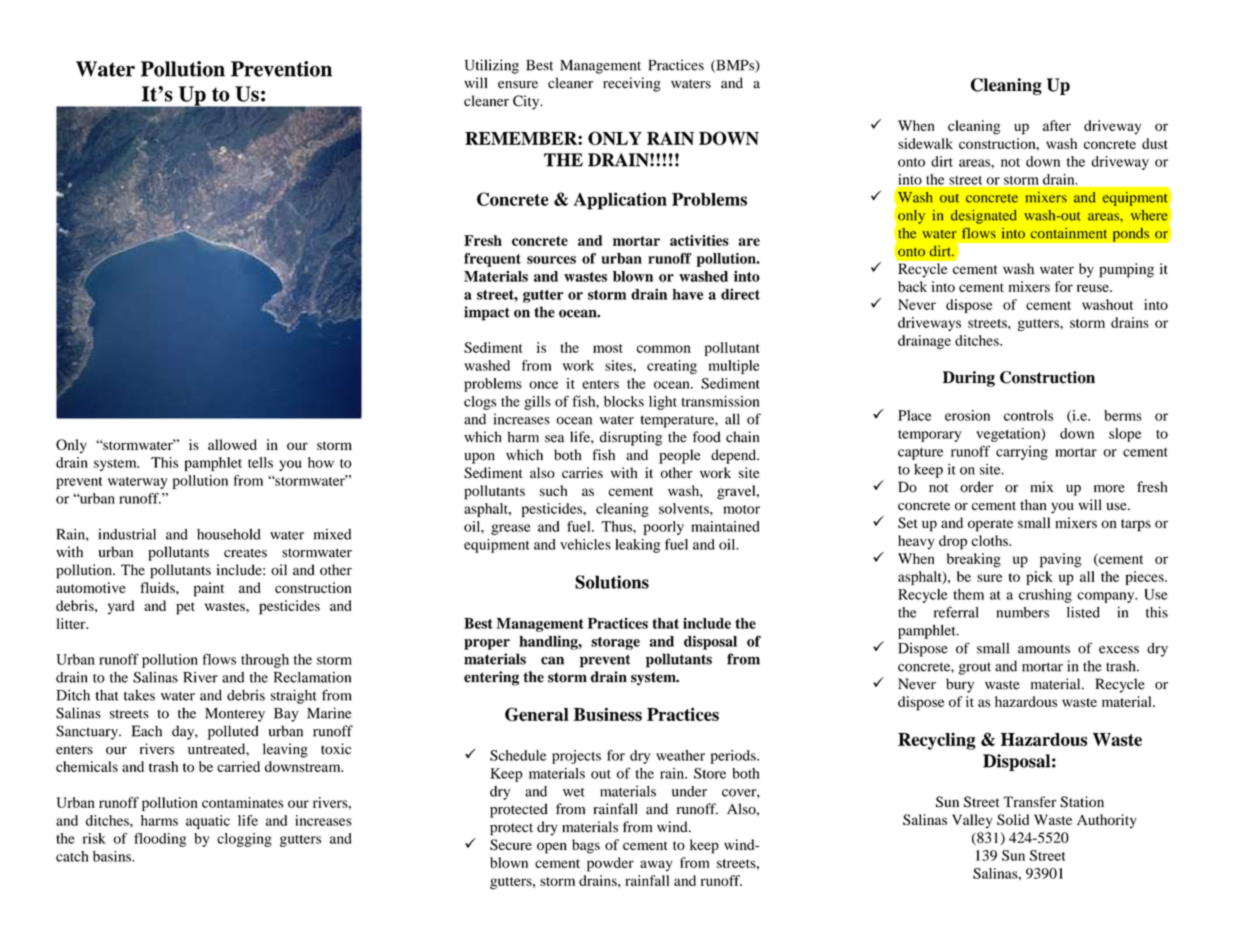  I want to click on paint, so click(209, 589).
